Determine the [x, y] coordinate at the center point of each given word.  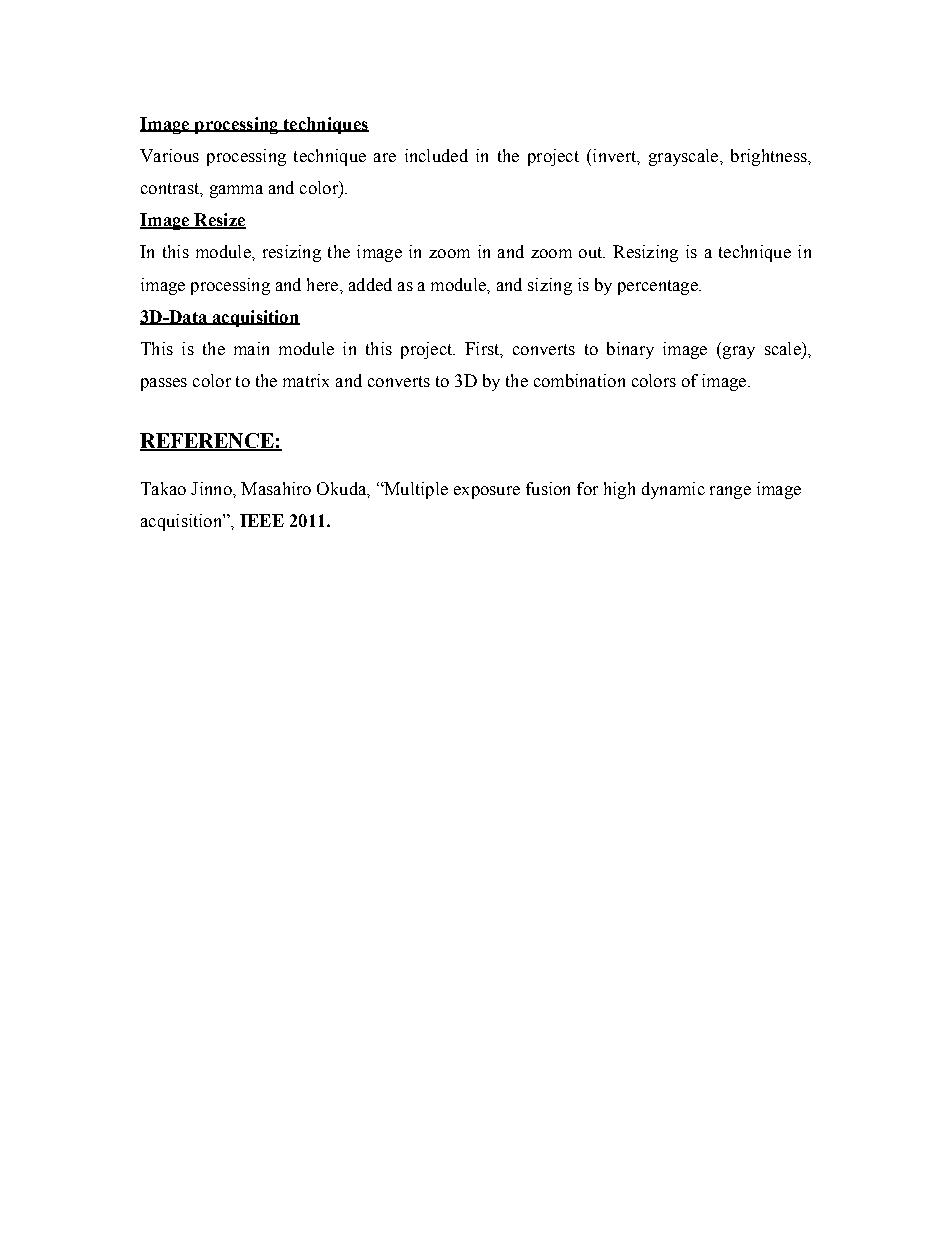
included [436, 155]
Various [169, 155]
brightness [770, 157]
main [251, 348]
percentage [659, 287]
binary [630, 350]
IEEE [262, 520]
